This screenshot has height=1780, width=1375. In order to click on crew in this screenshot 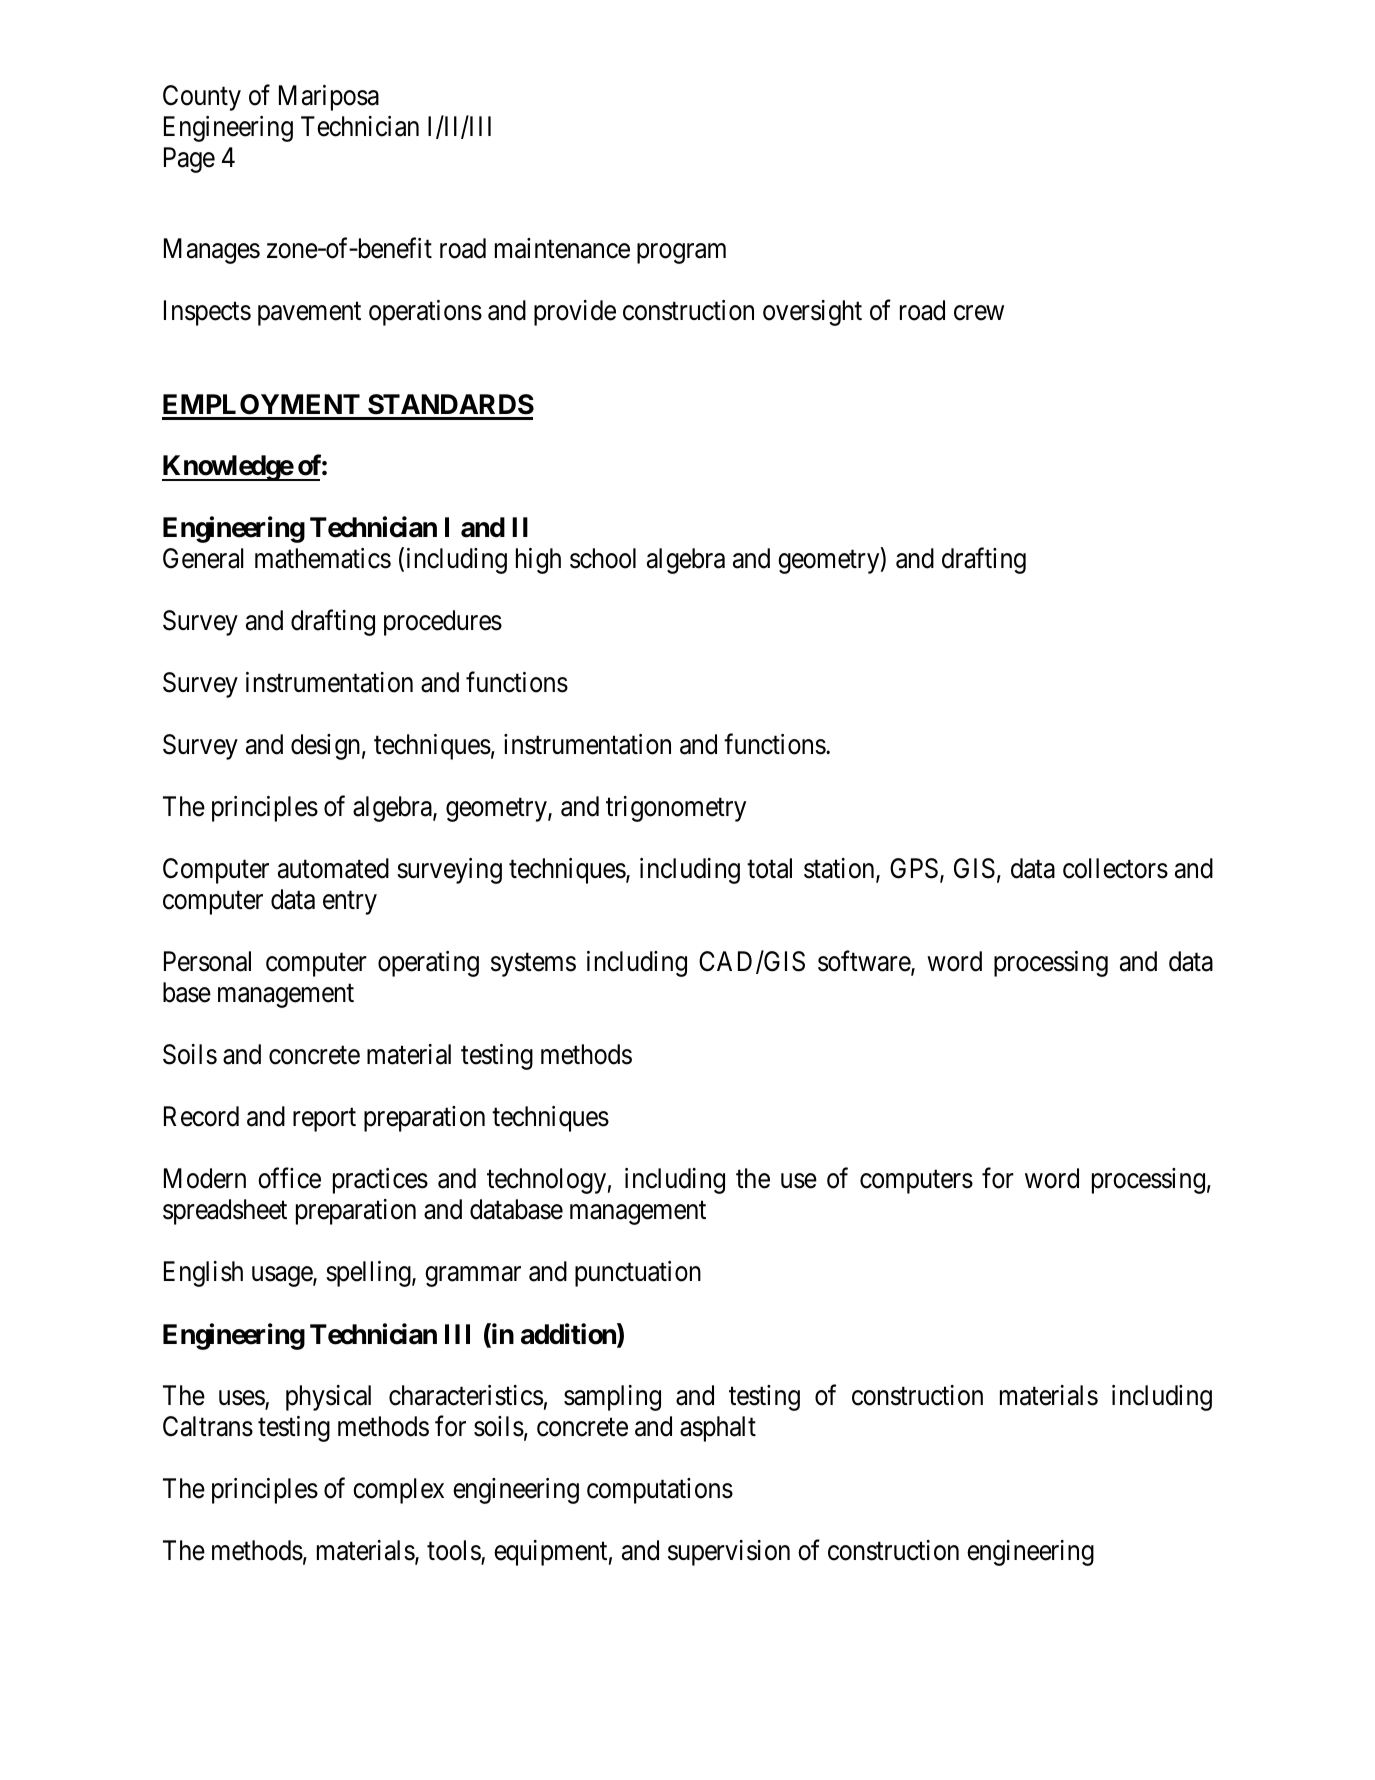, I will do `click(979, 313)`.
